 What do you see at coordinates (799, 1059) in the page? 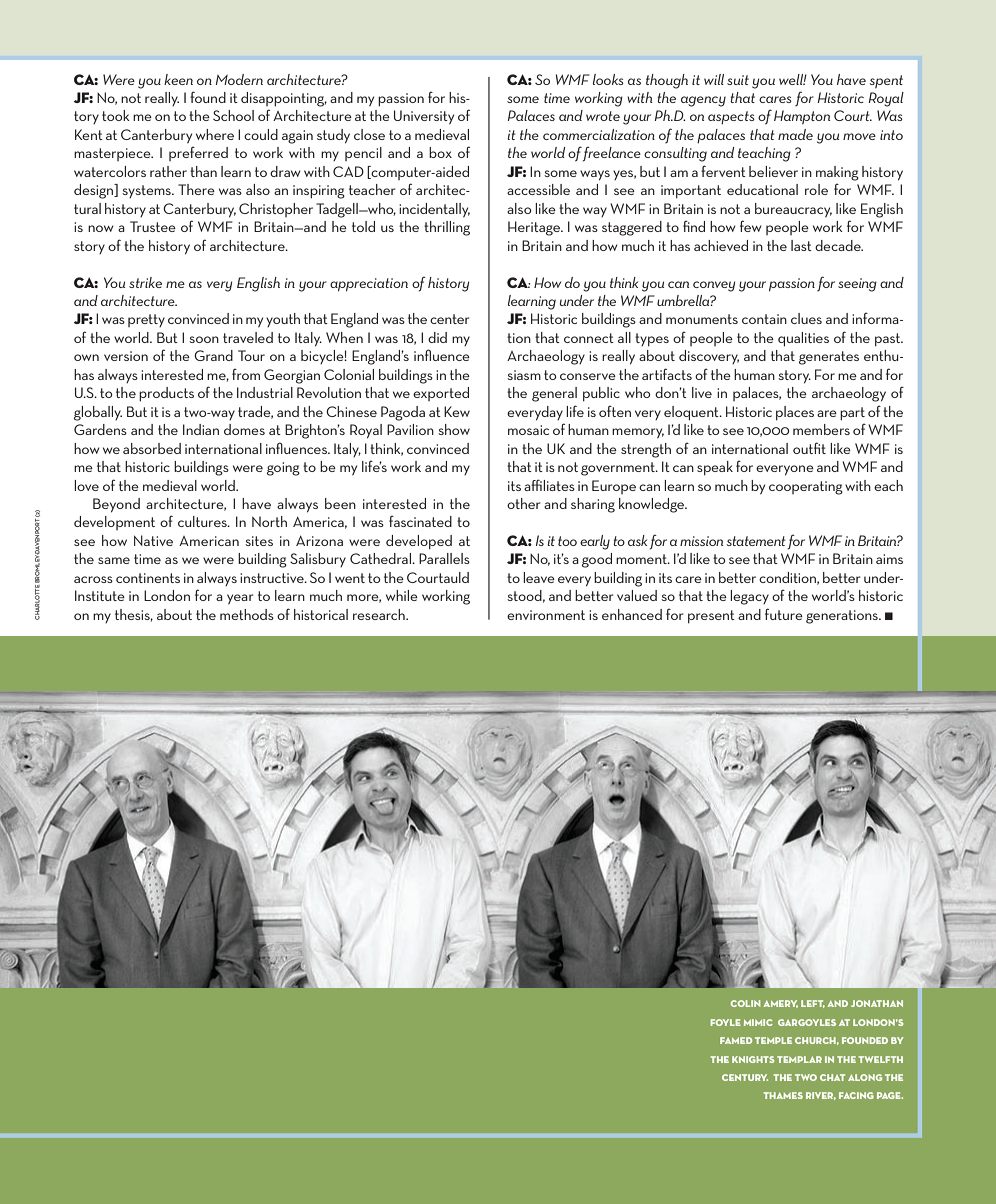
I see `Templar` at bounding box center [799, 1059].
